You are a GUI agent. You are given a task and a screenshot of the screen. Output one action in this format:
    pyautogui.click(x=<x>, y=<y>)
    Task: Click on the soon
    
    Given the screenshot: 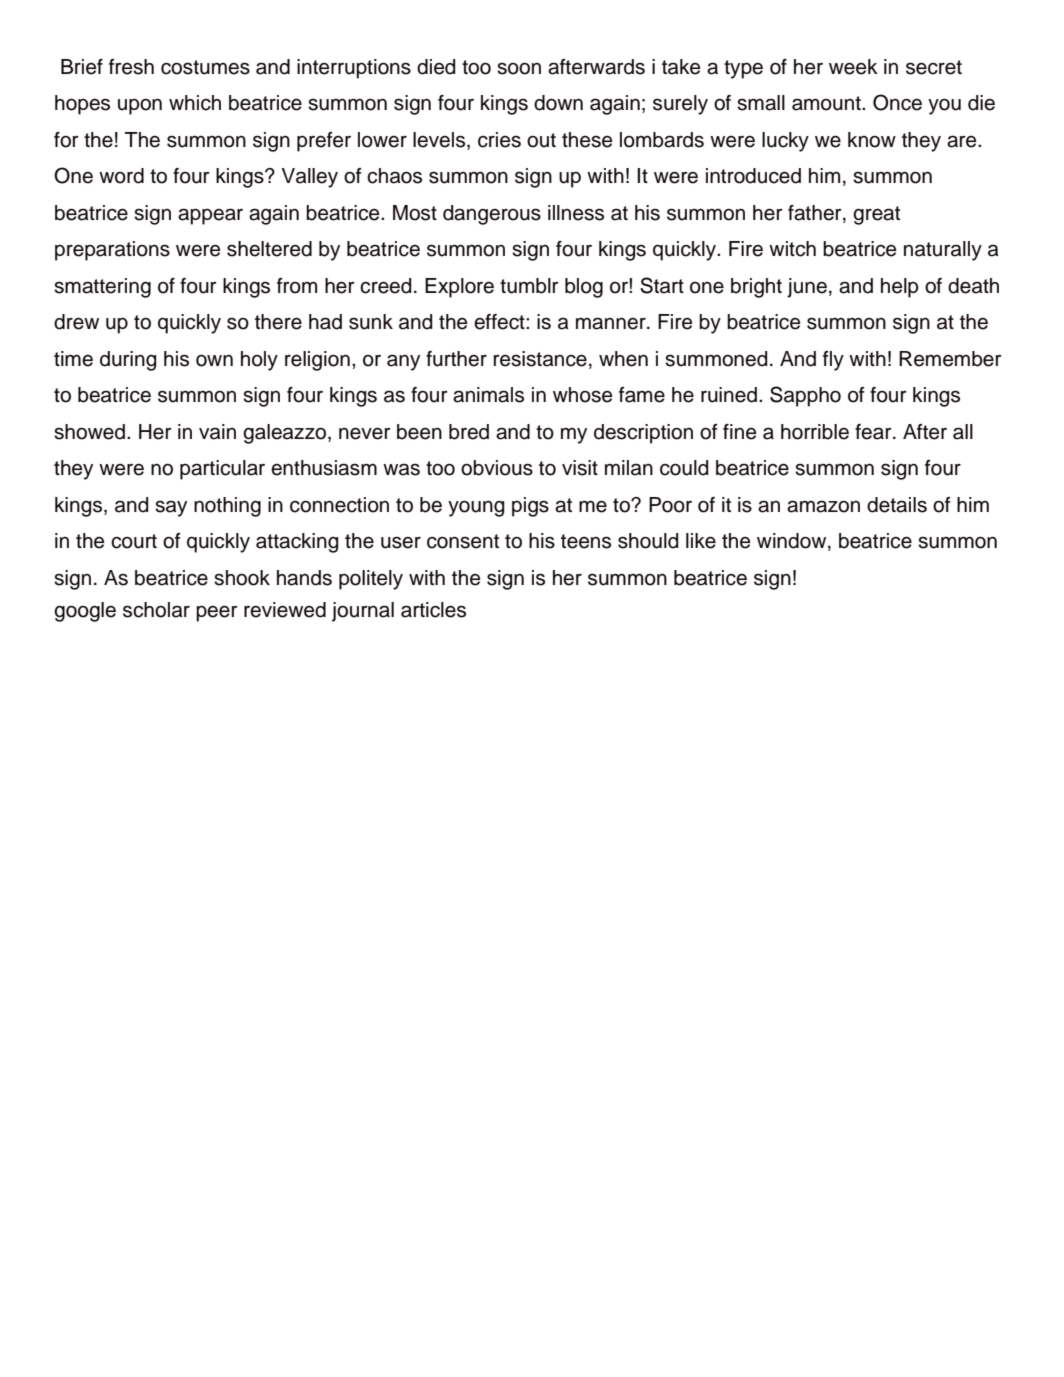 What is the action you would take?
    pyautogui.click(x=519, y=68)
